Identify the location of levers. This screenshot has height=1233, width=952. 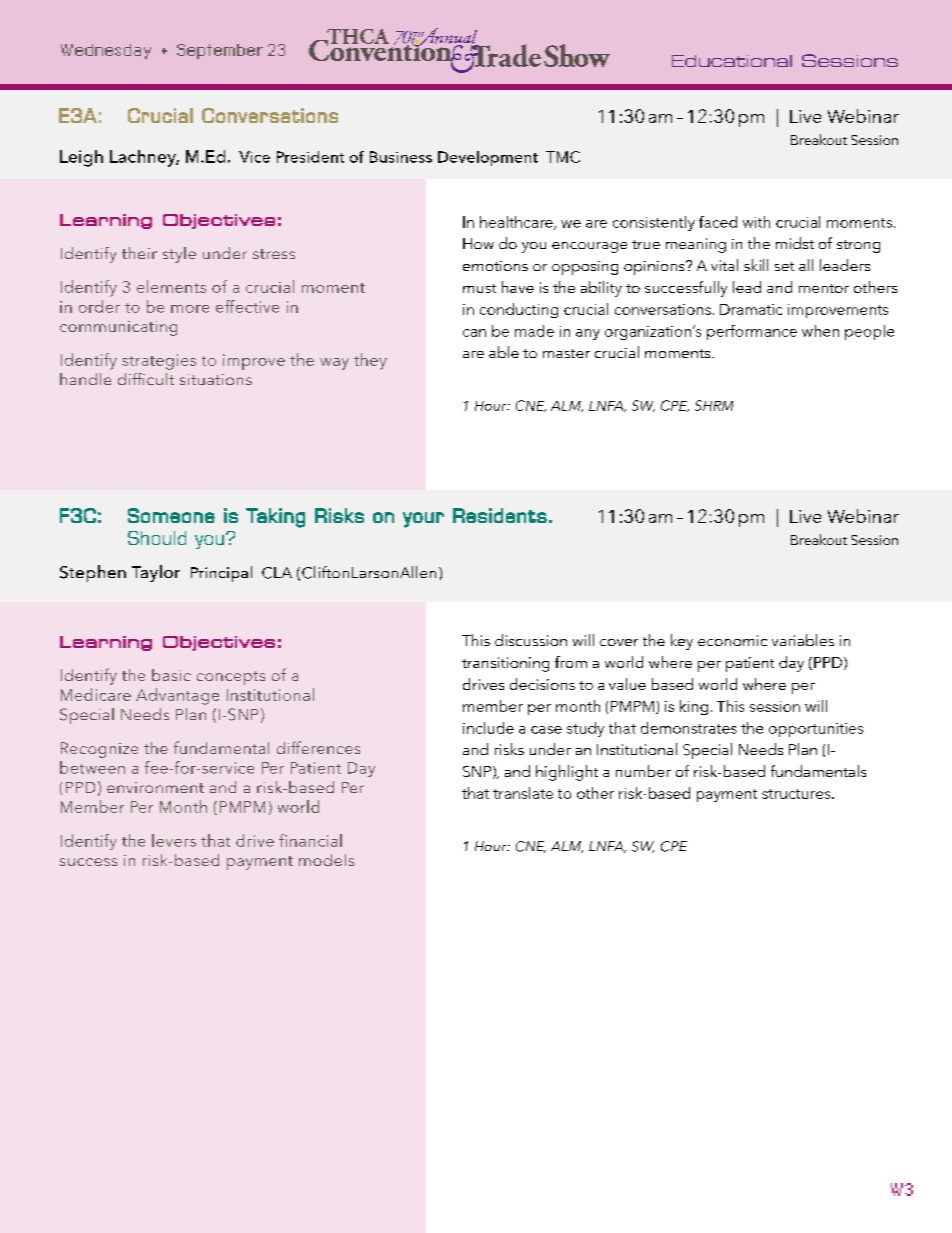
(174, 840).
